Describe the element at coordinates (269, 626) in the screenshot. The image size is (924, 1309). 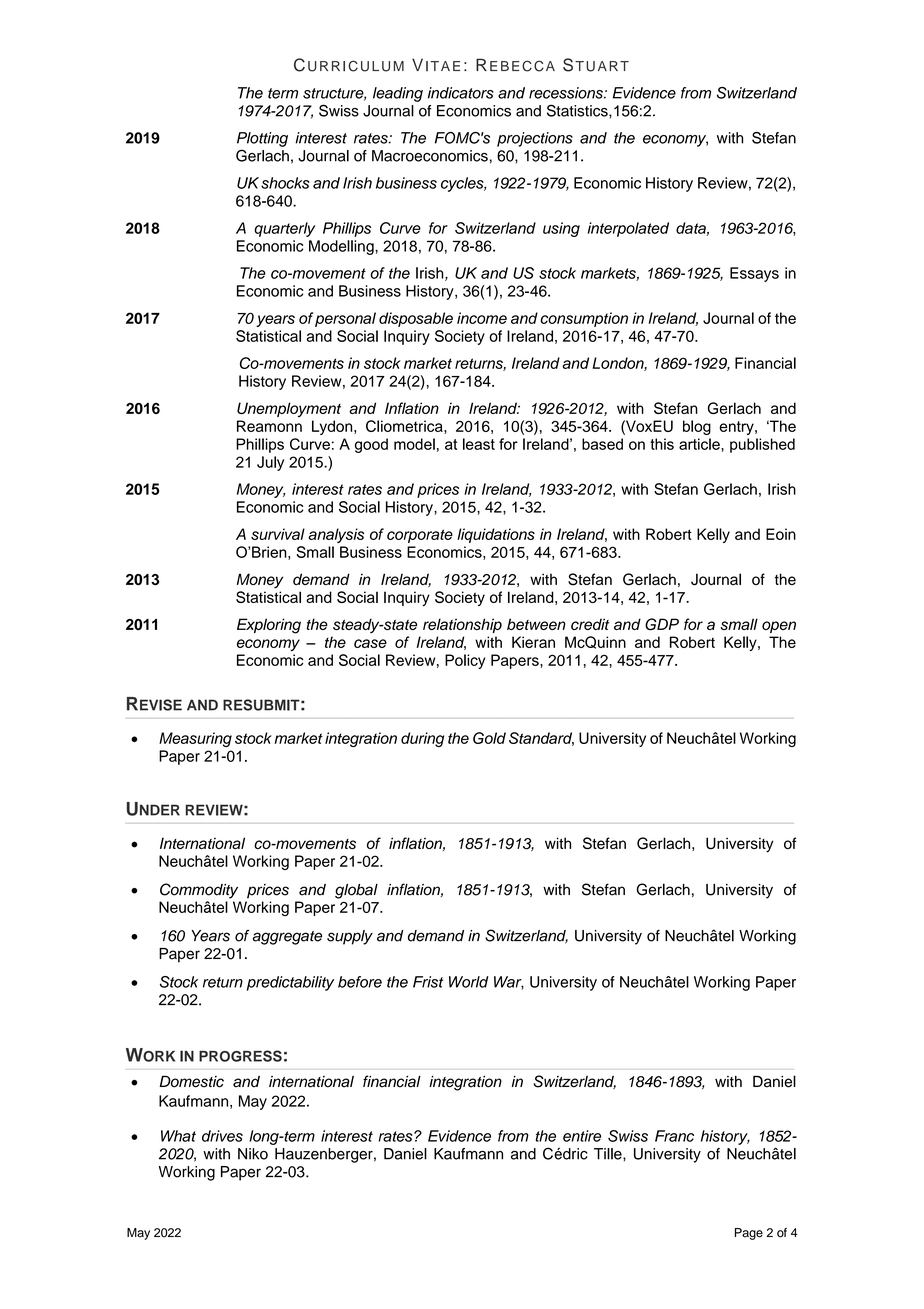
I see `Exploring` at that location.
